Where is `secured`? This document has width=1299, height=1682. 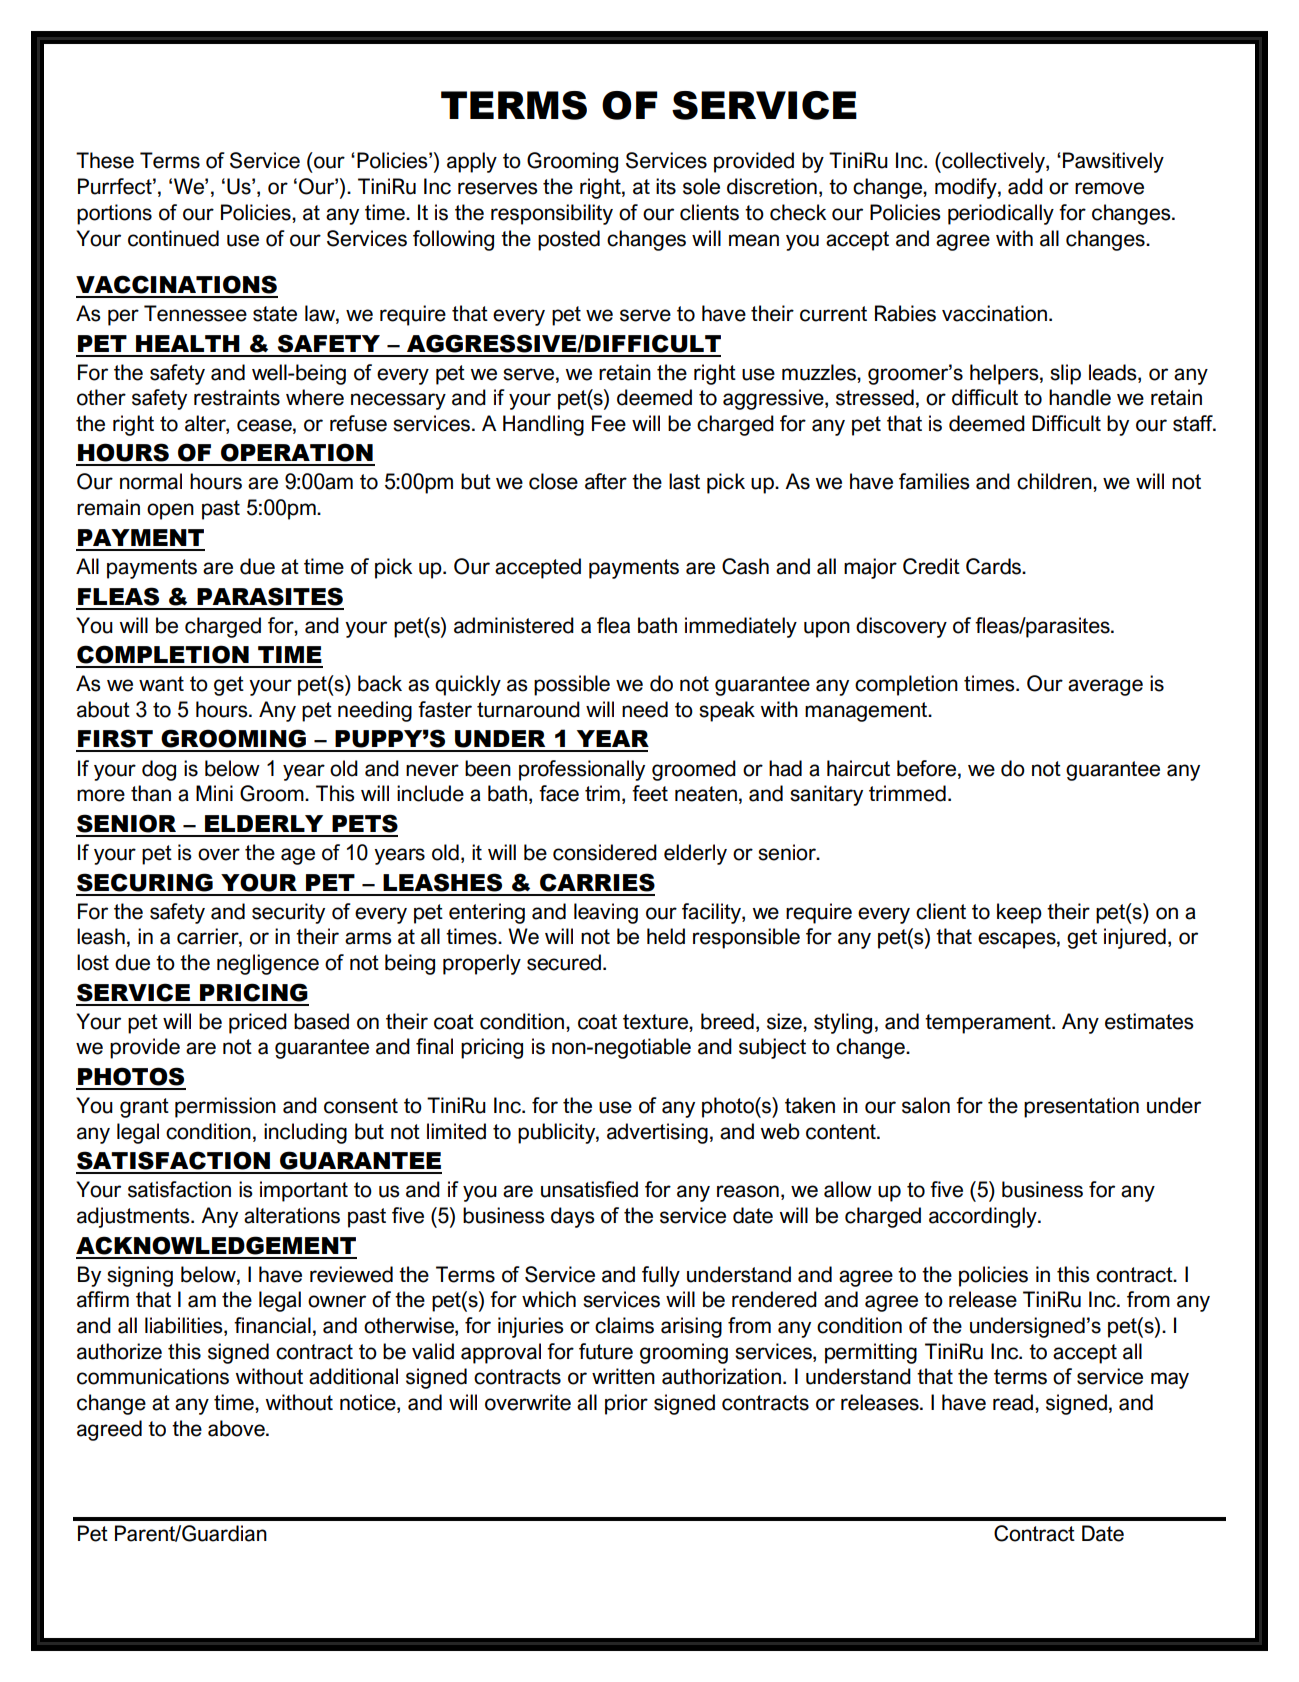 secured is located at coordinates (564, 962).
